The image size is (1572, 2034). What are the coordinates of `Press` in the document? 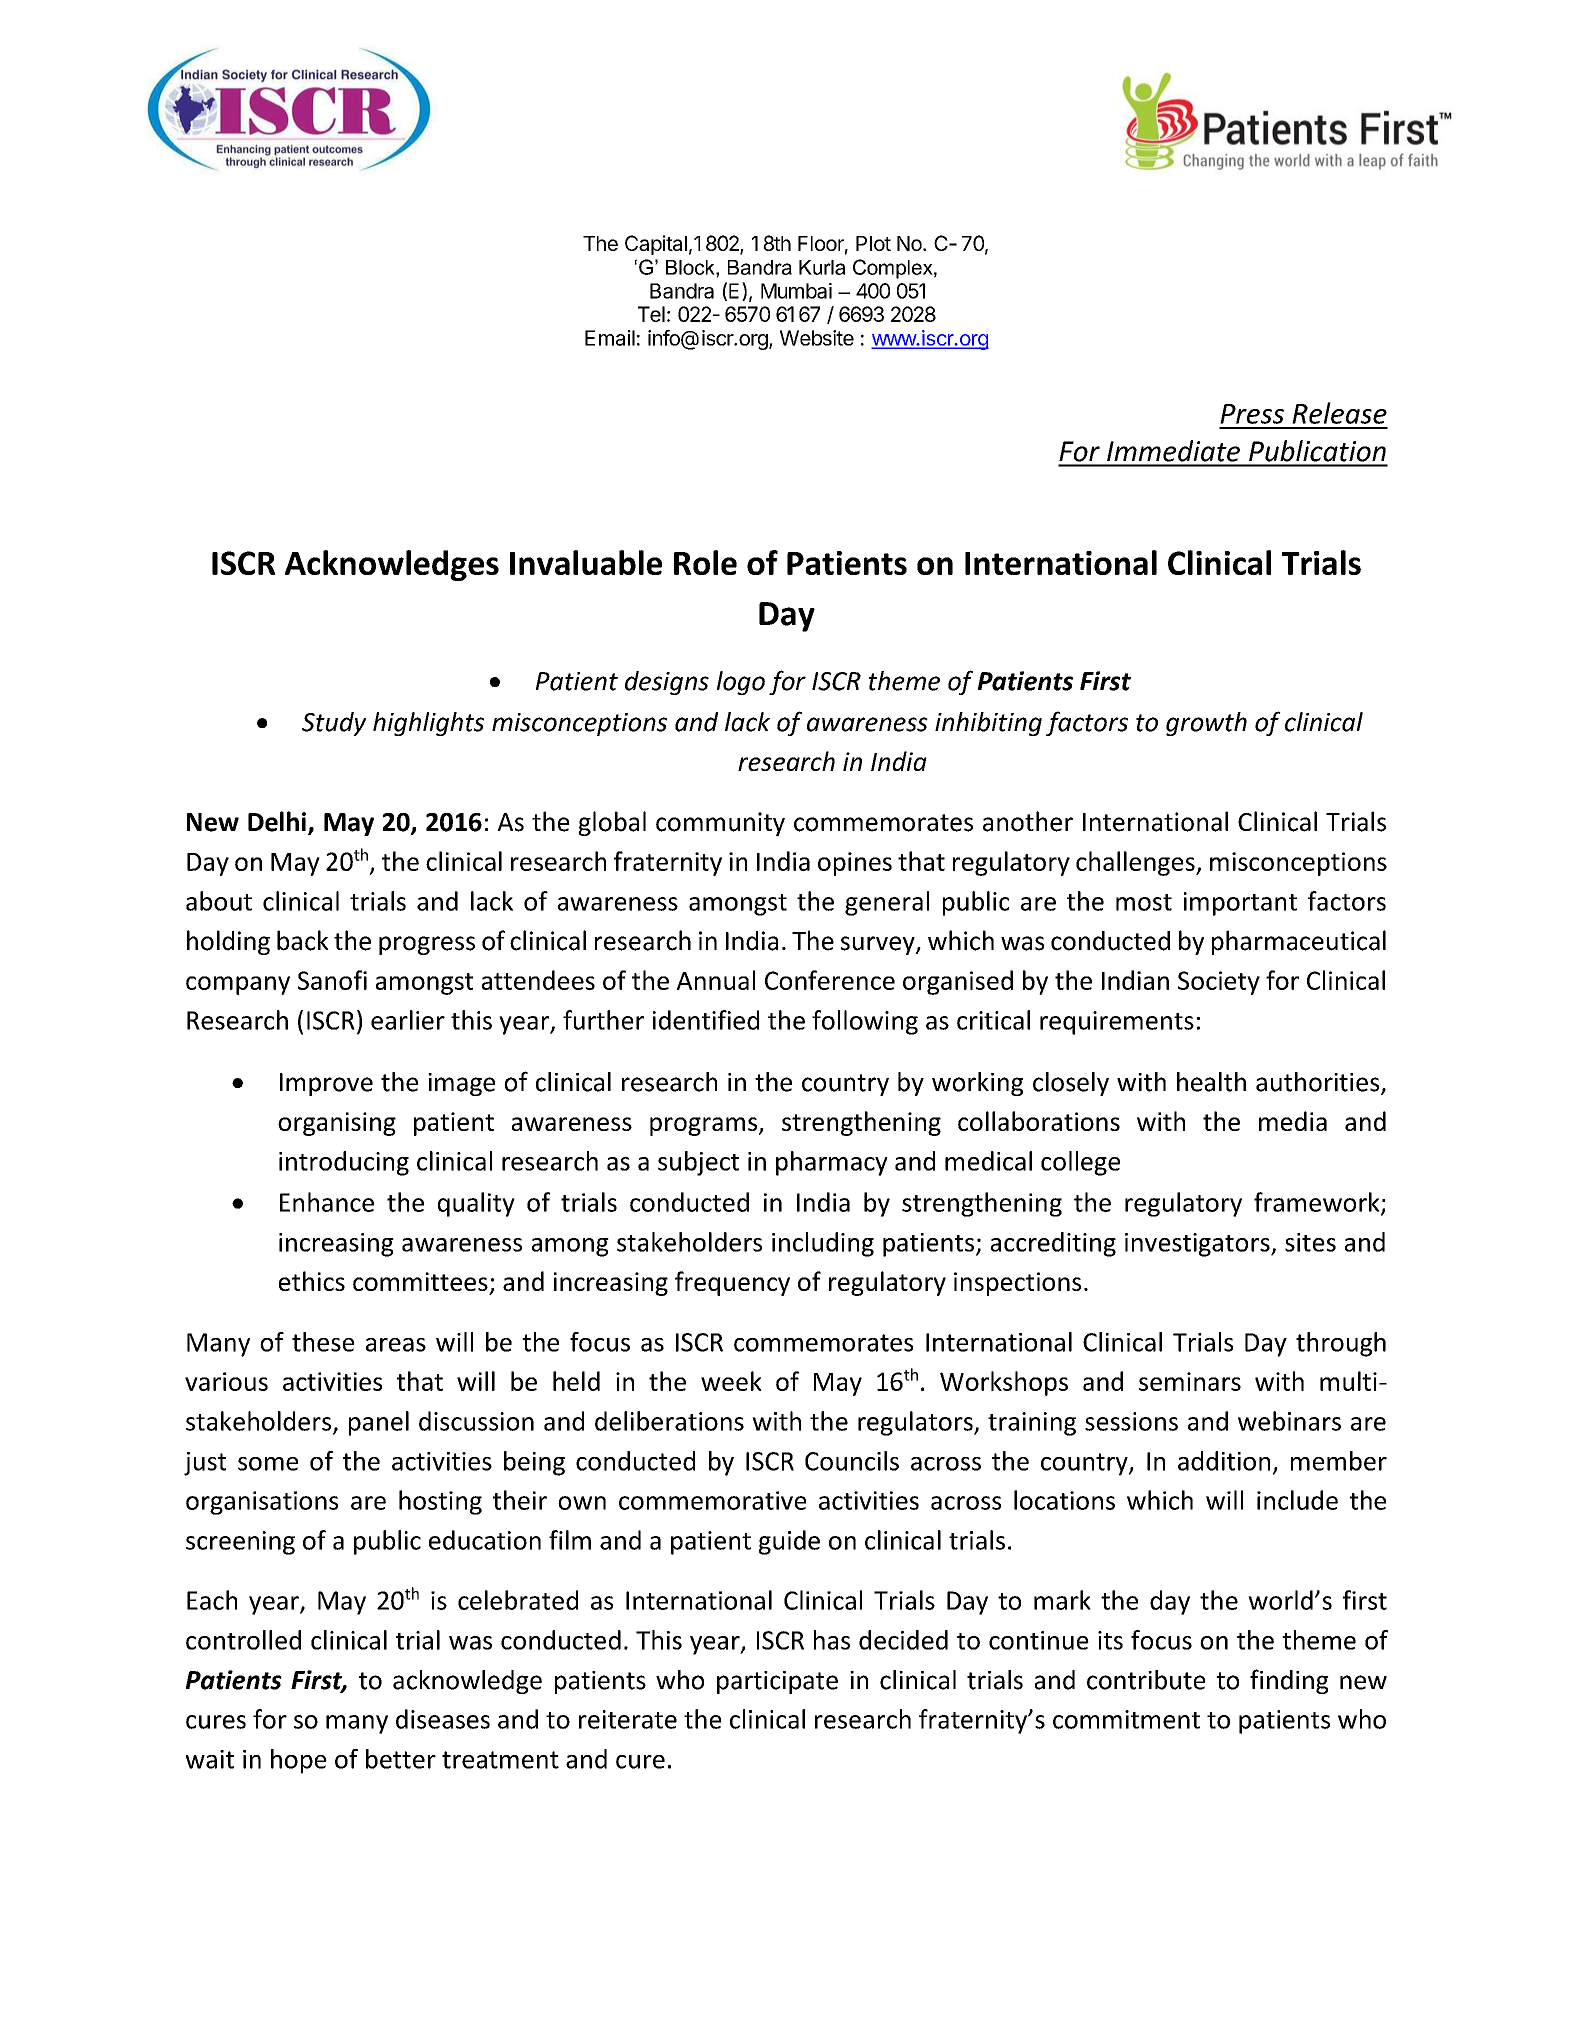 It's located at (1252, 414).
